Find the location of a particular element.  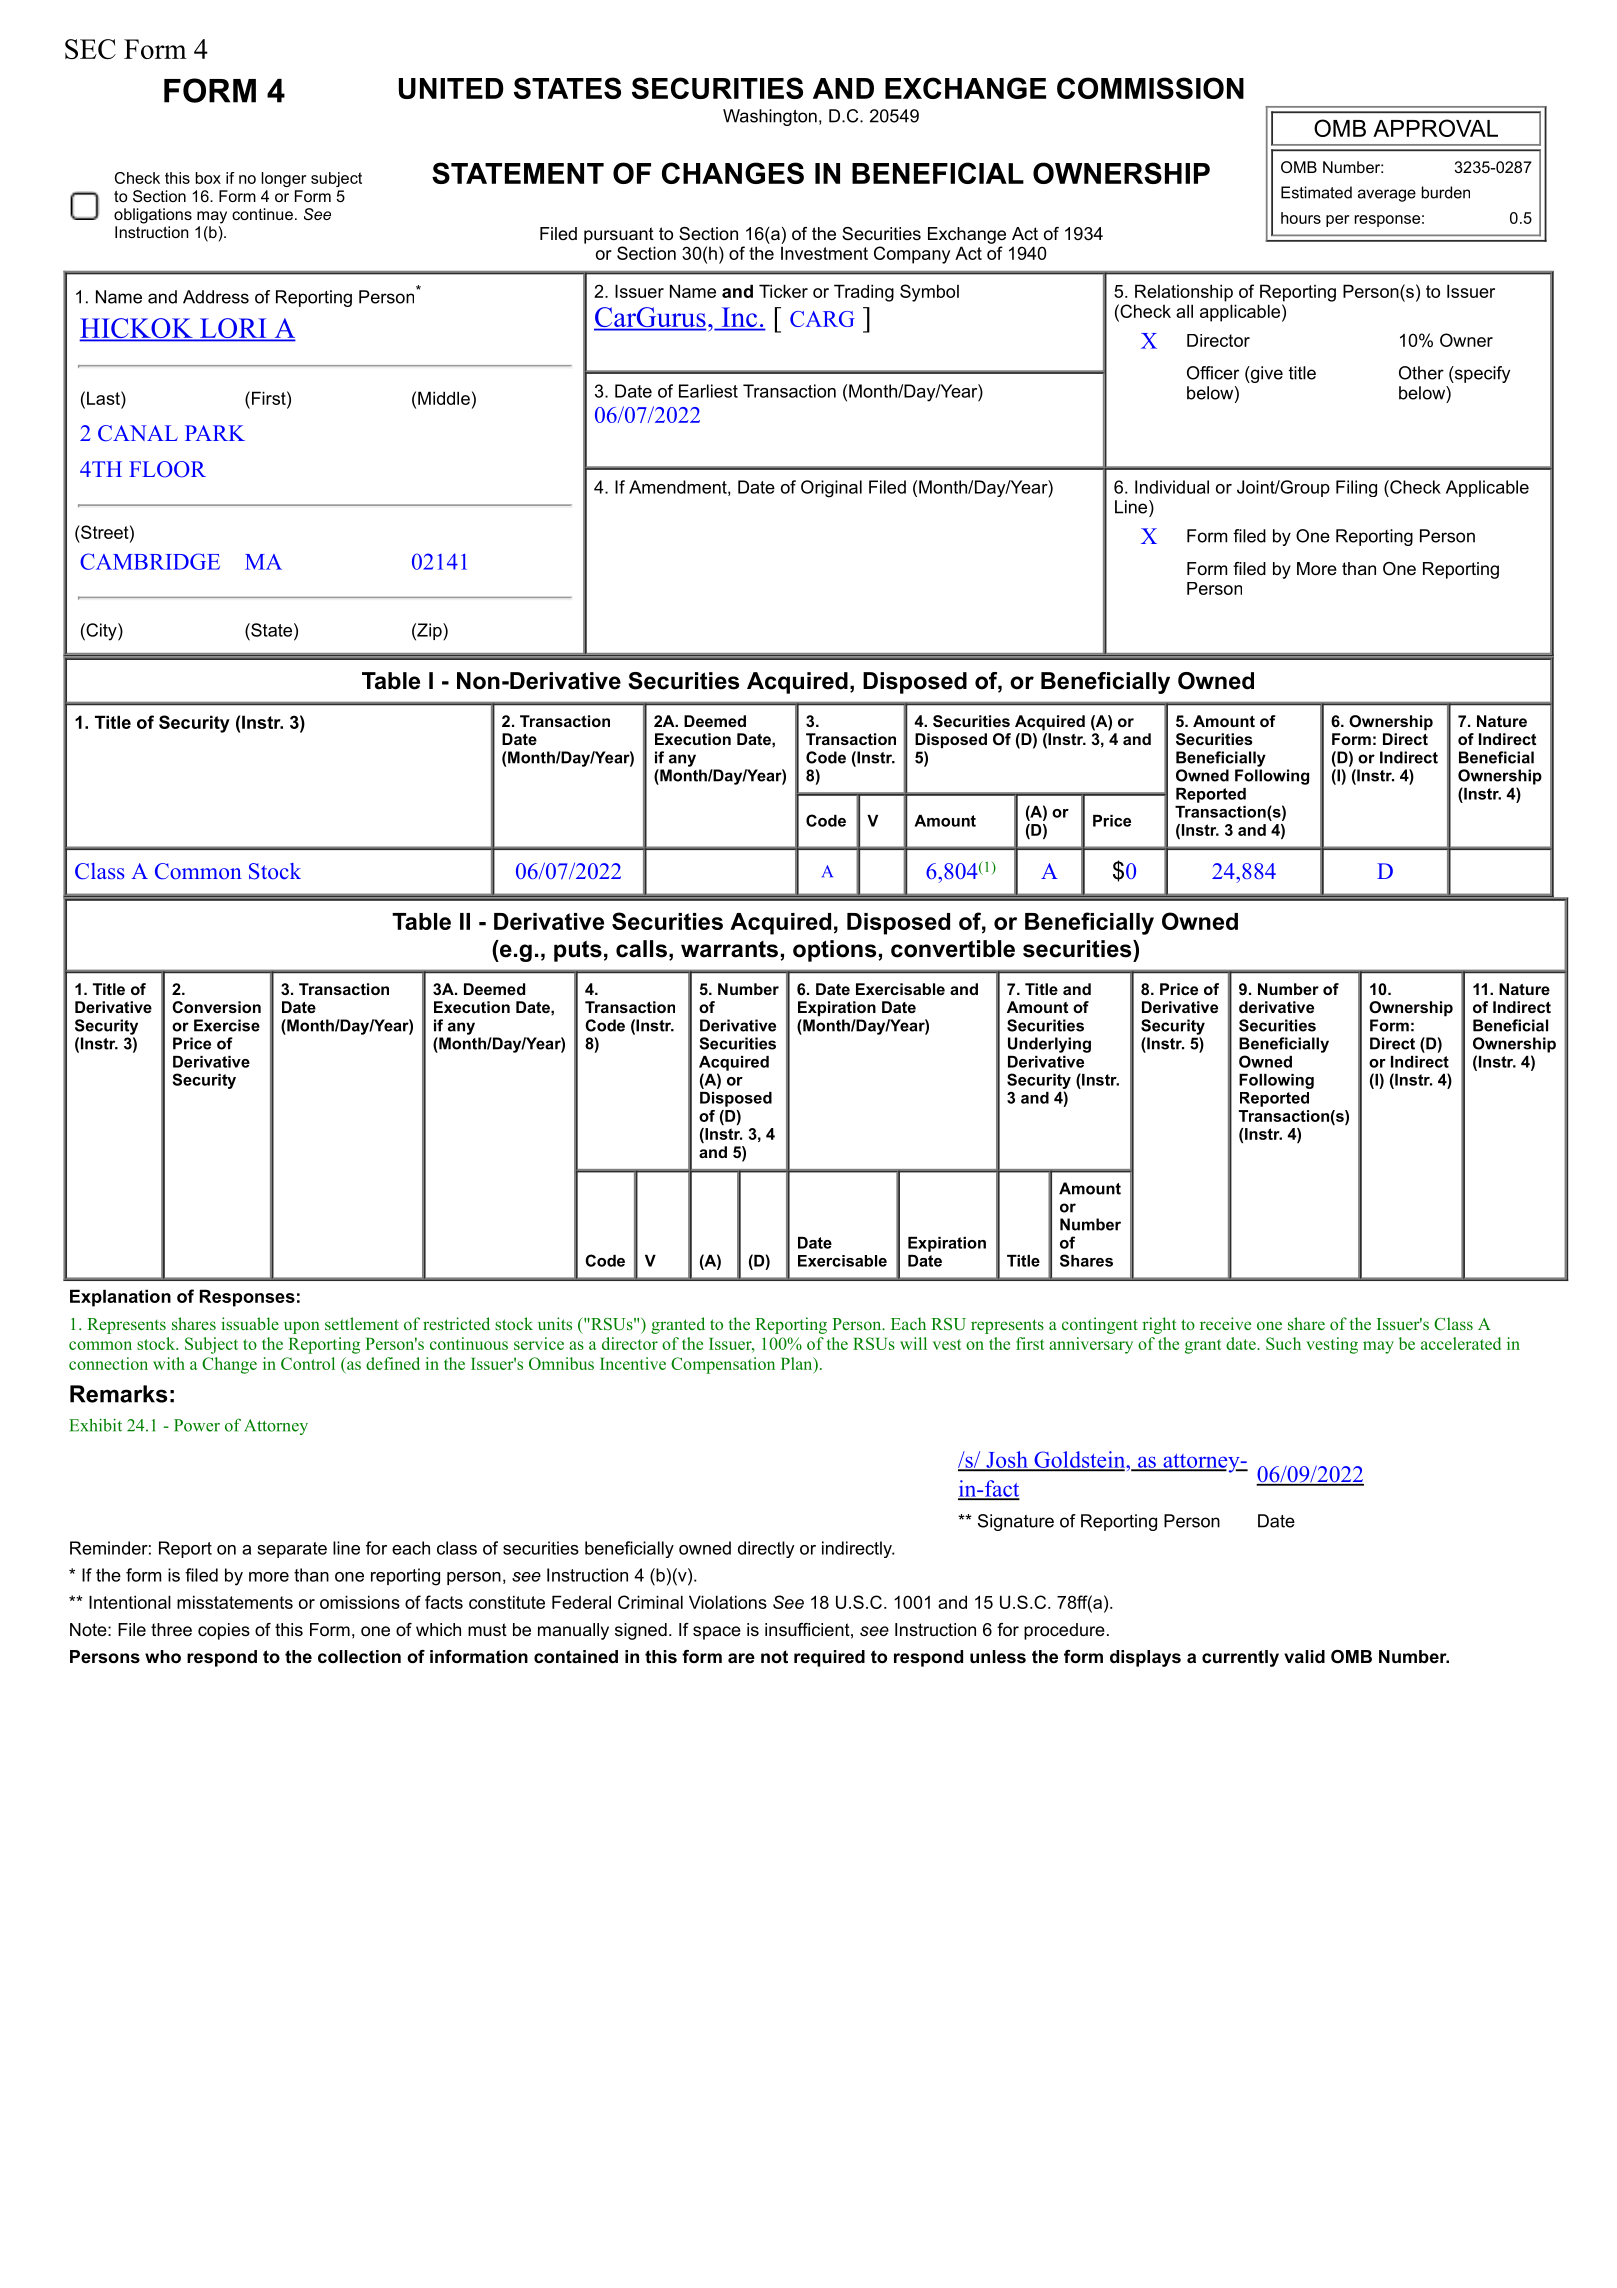

longer is located at coordinates (283, 179).
